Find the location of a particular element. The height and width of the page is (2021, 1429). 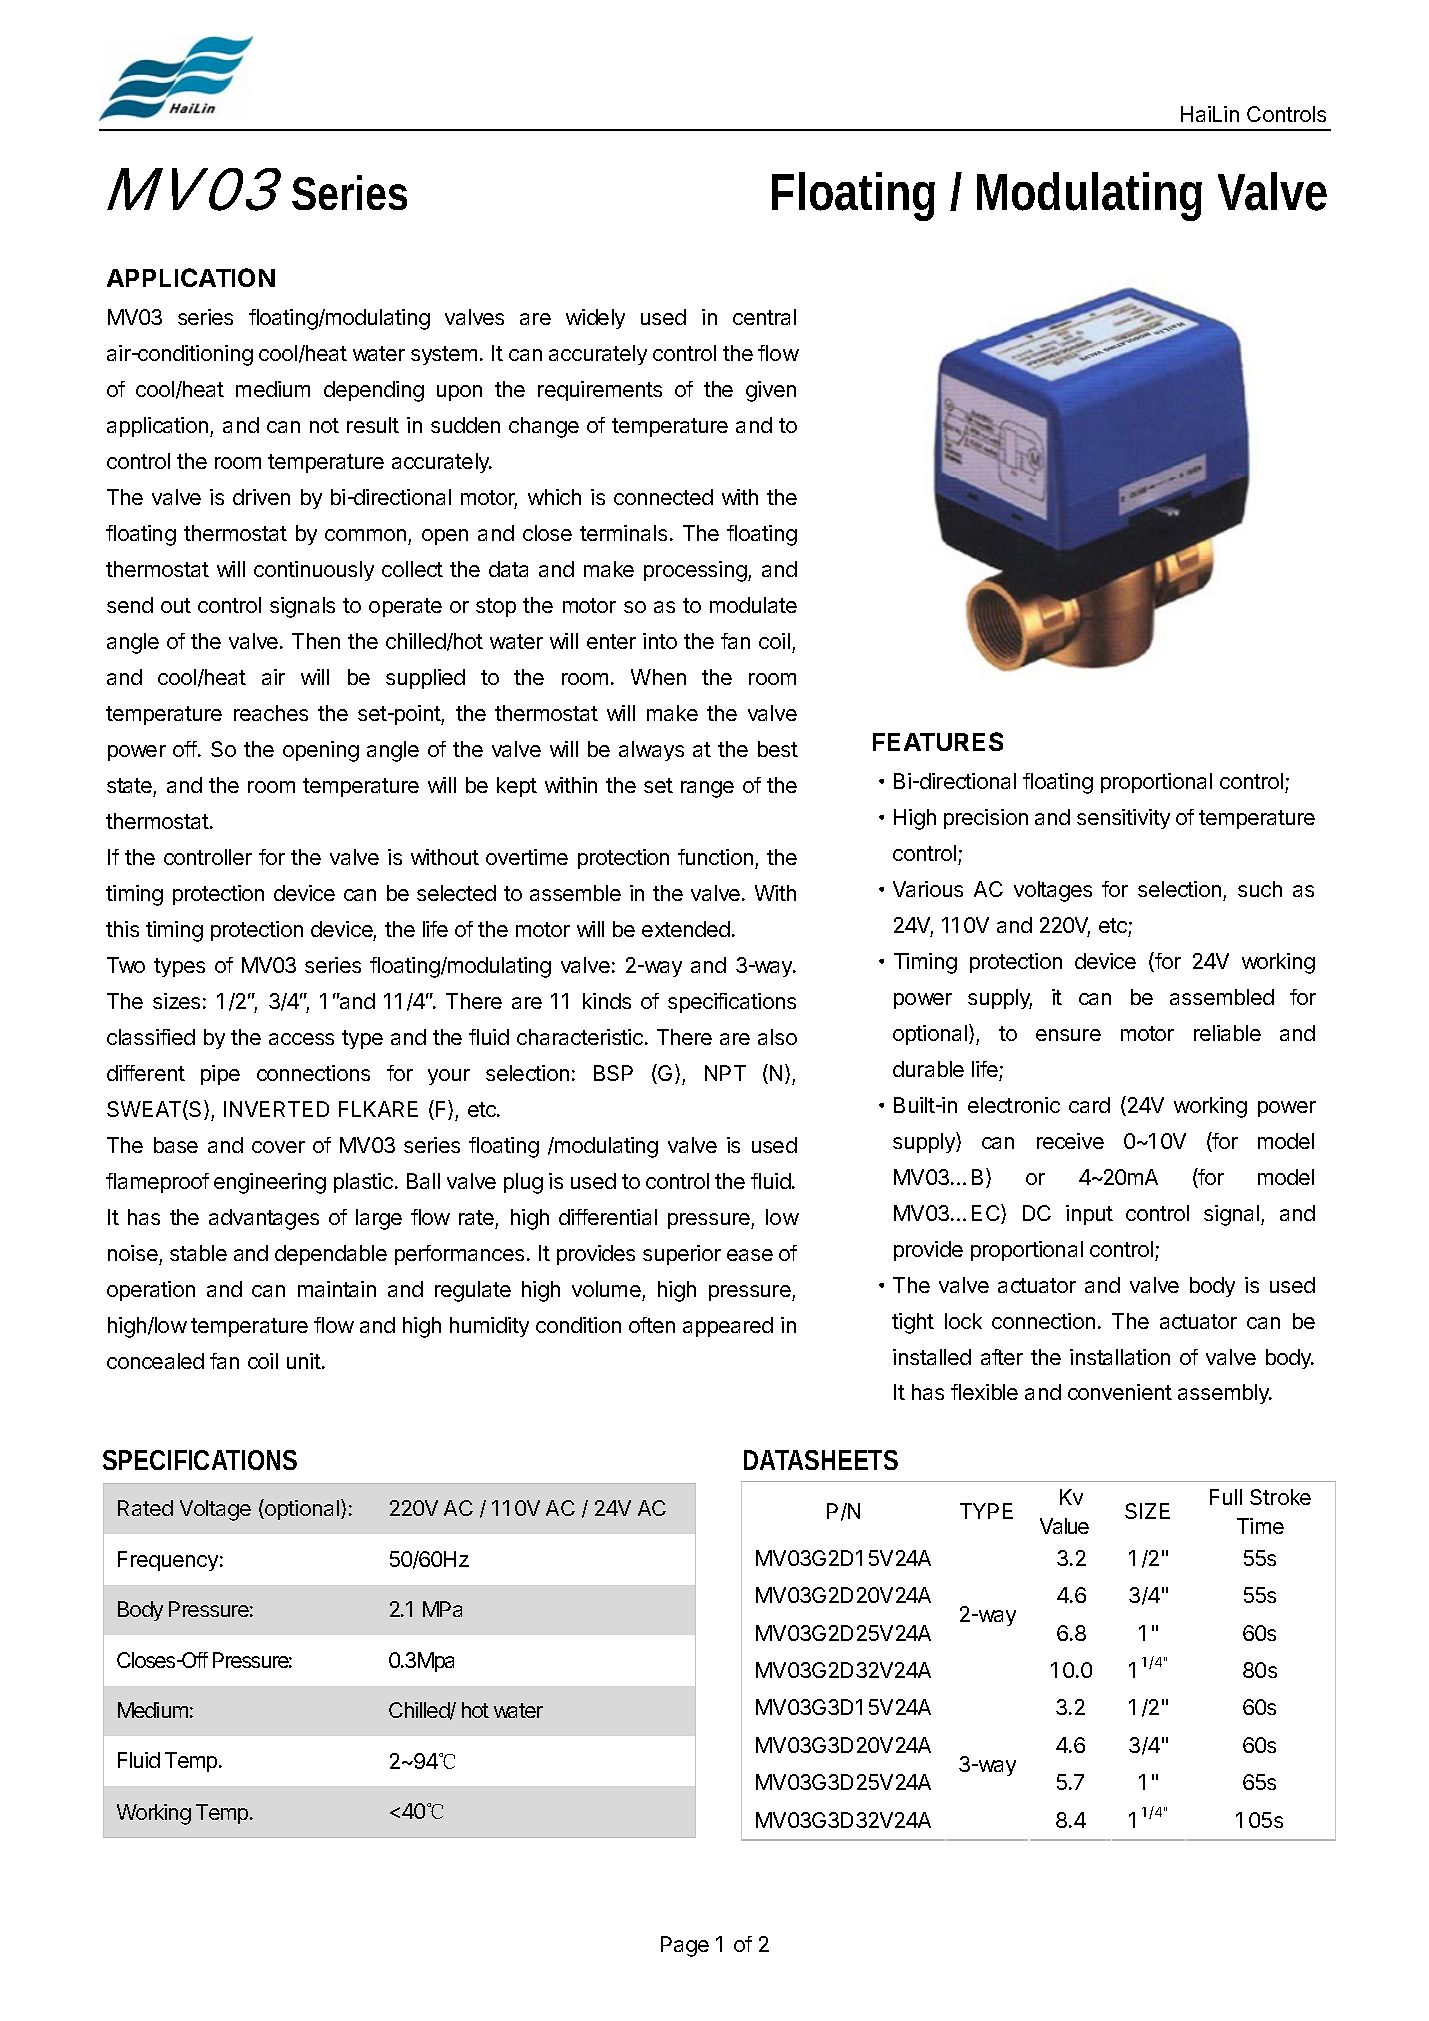

cover is located at coordinates (278, 1147).
